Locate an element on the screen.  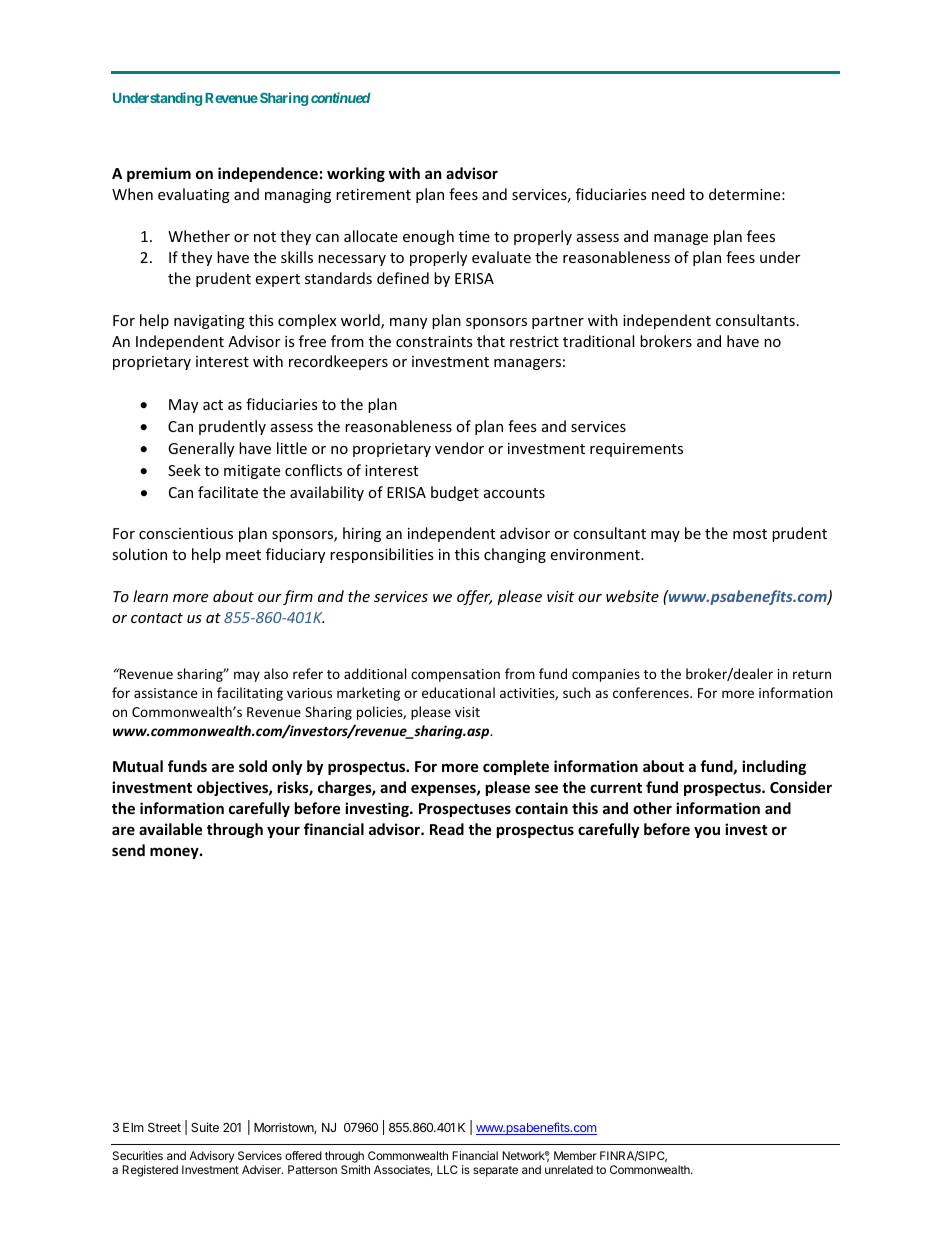
other is located at coordinates (652, 808).
